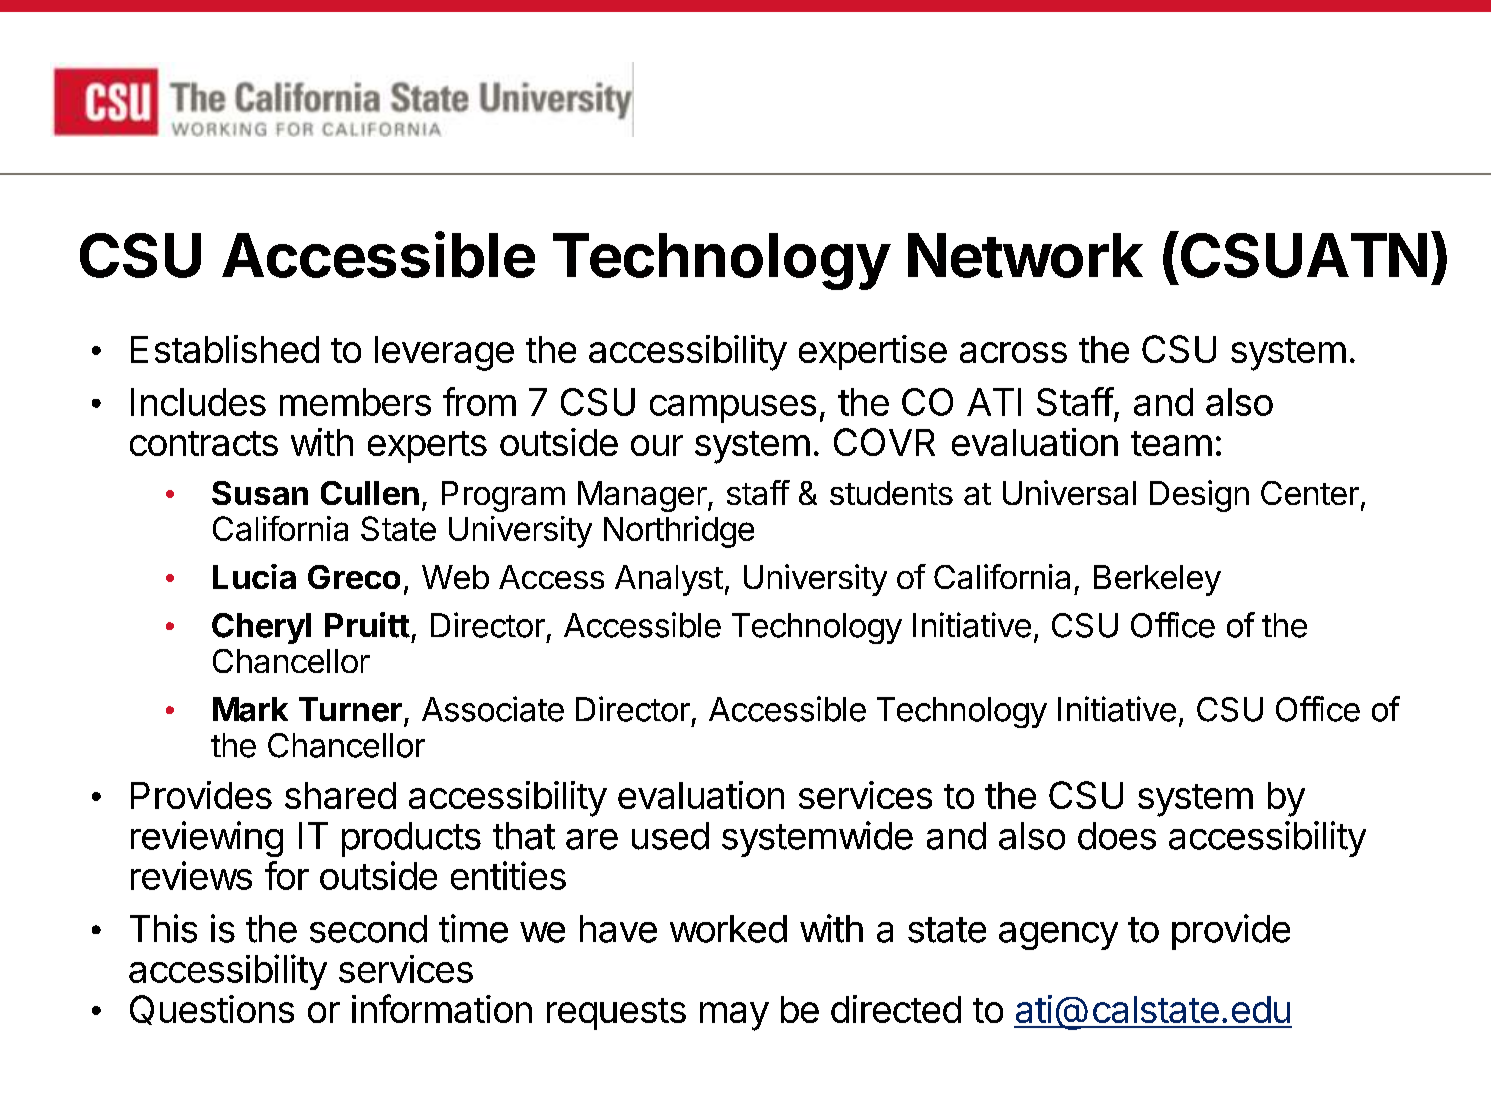  I want to click on Network, so click(1025, 255).
